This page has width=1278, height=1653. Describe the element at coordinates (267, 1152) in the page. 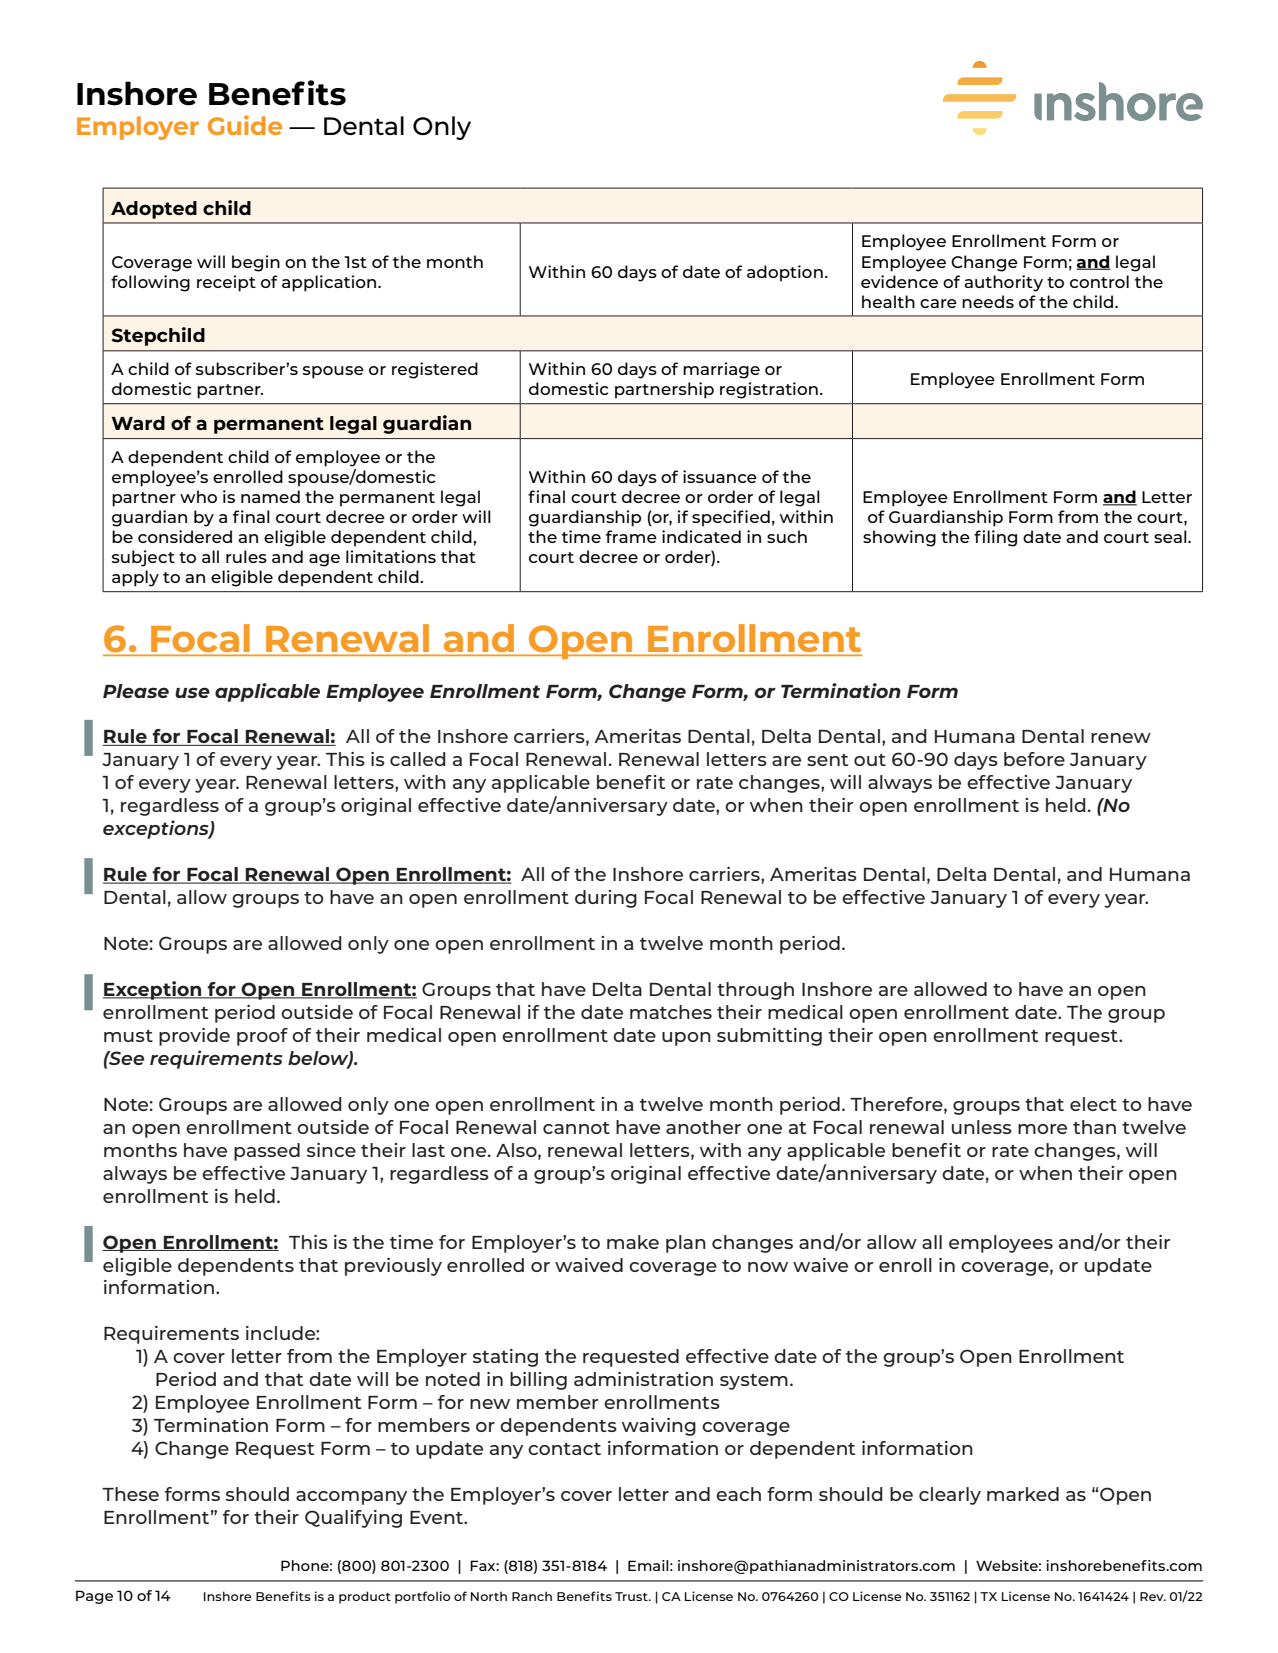

I see `passed` at that location.
